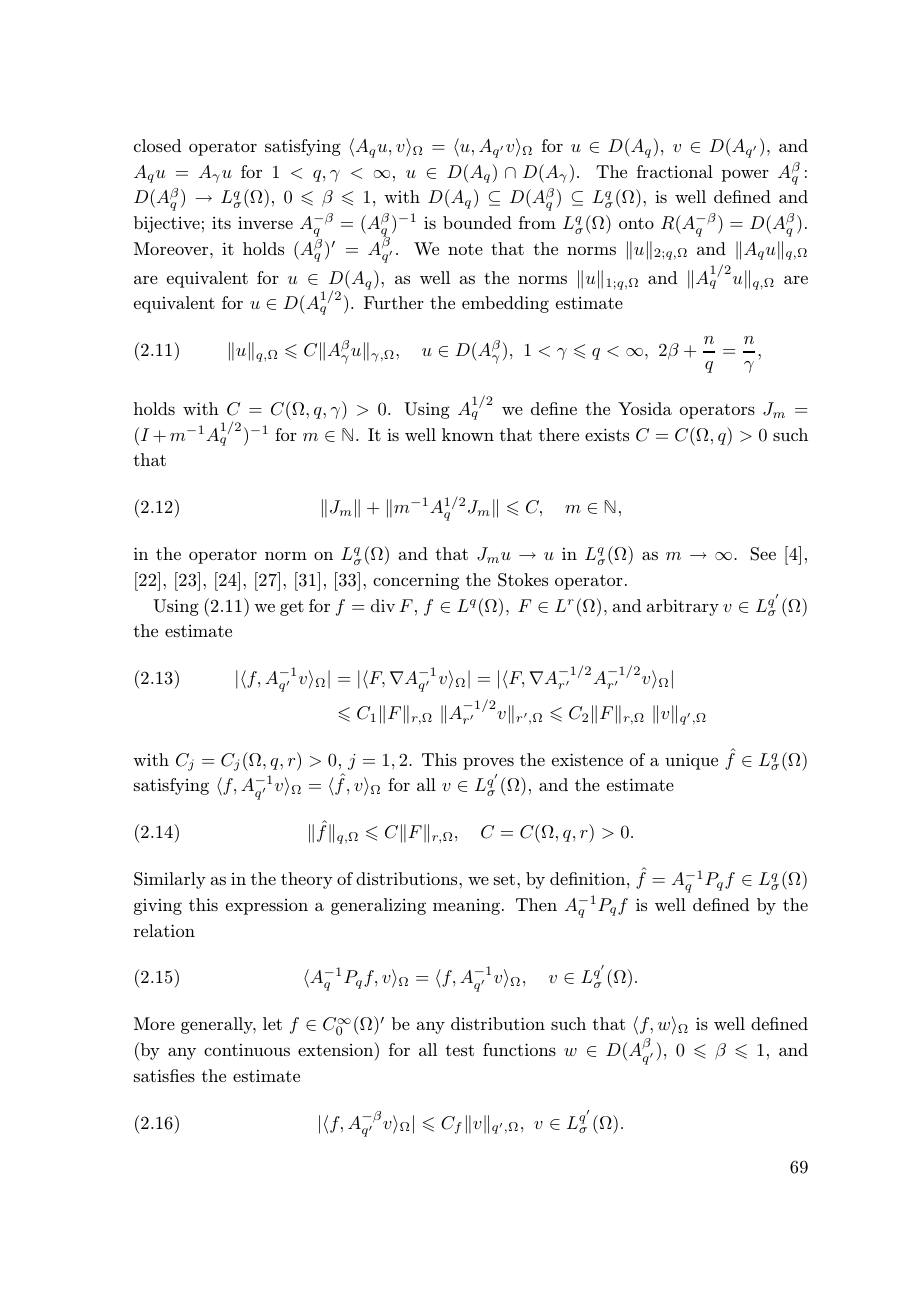  What do you see at coordinates (221, 223) in the screenshot?
I see `its` at bounding box center [221, 223].
